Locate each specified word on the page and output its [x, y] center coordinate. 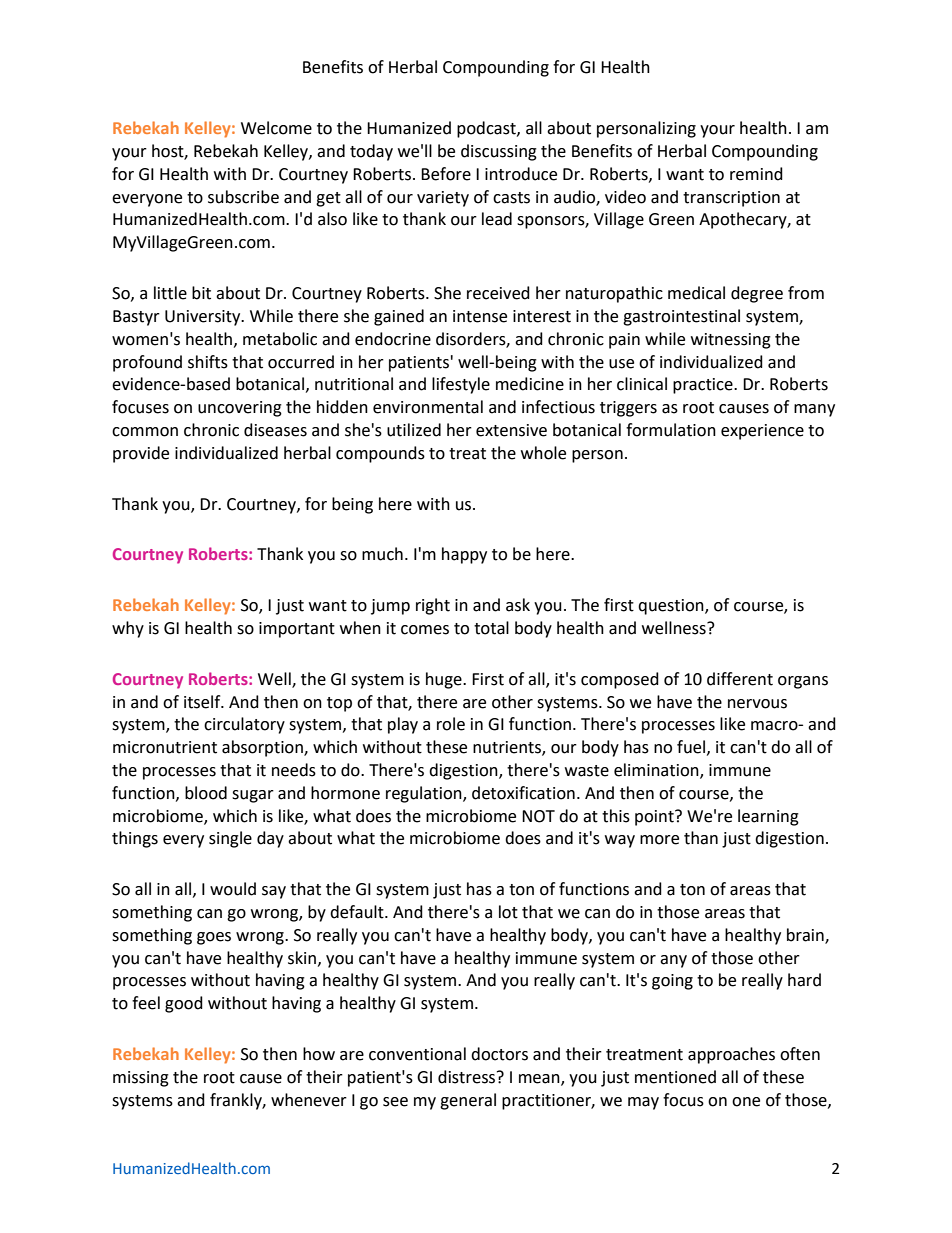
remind [756, 174]
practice [704, 386]
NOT [538, 816]
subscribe [243, 197]
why [128, 629]
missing [141, 1079]
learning [768, 817]
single [230, 839]
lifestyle [461, 385]
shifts [208, 362]
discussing [499, 152]
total [491, 628]
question [672, 607]
